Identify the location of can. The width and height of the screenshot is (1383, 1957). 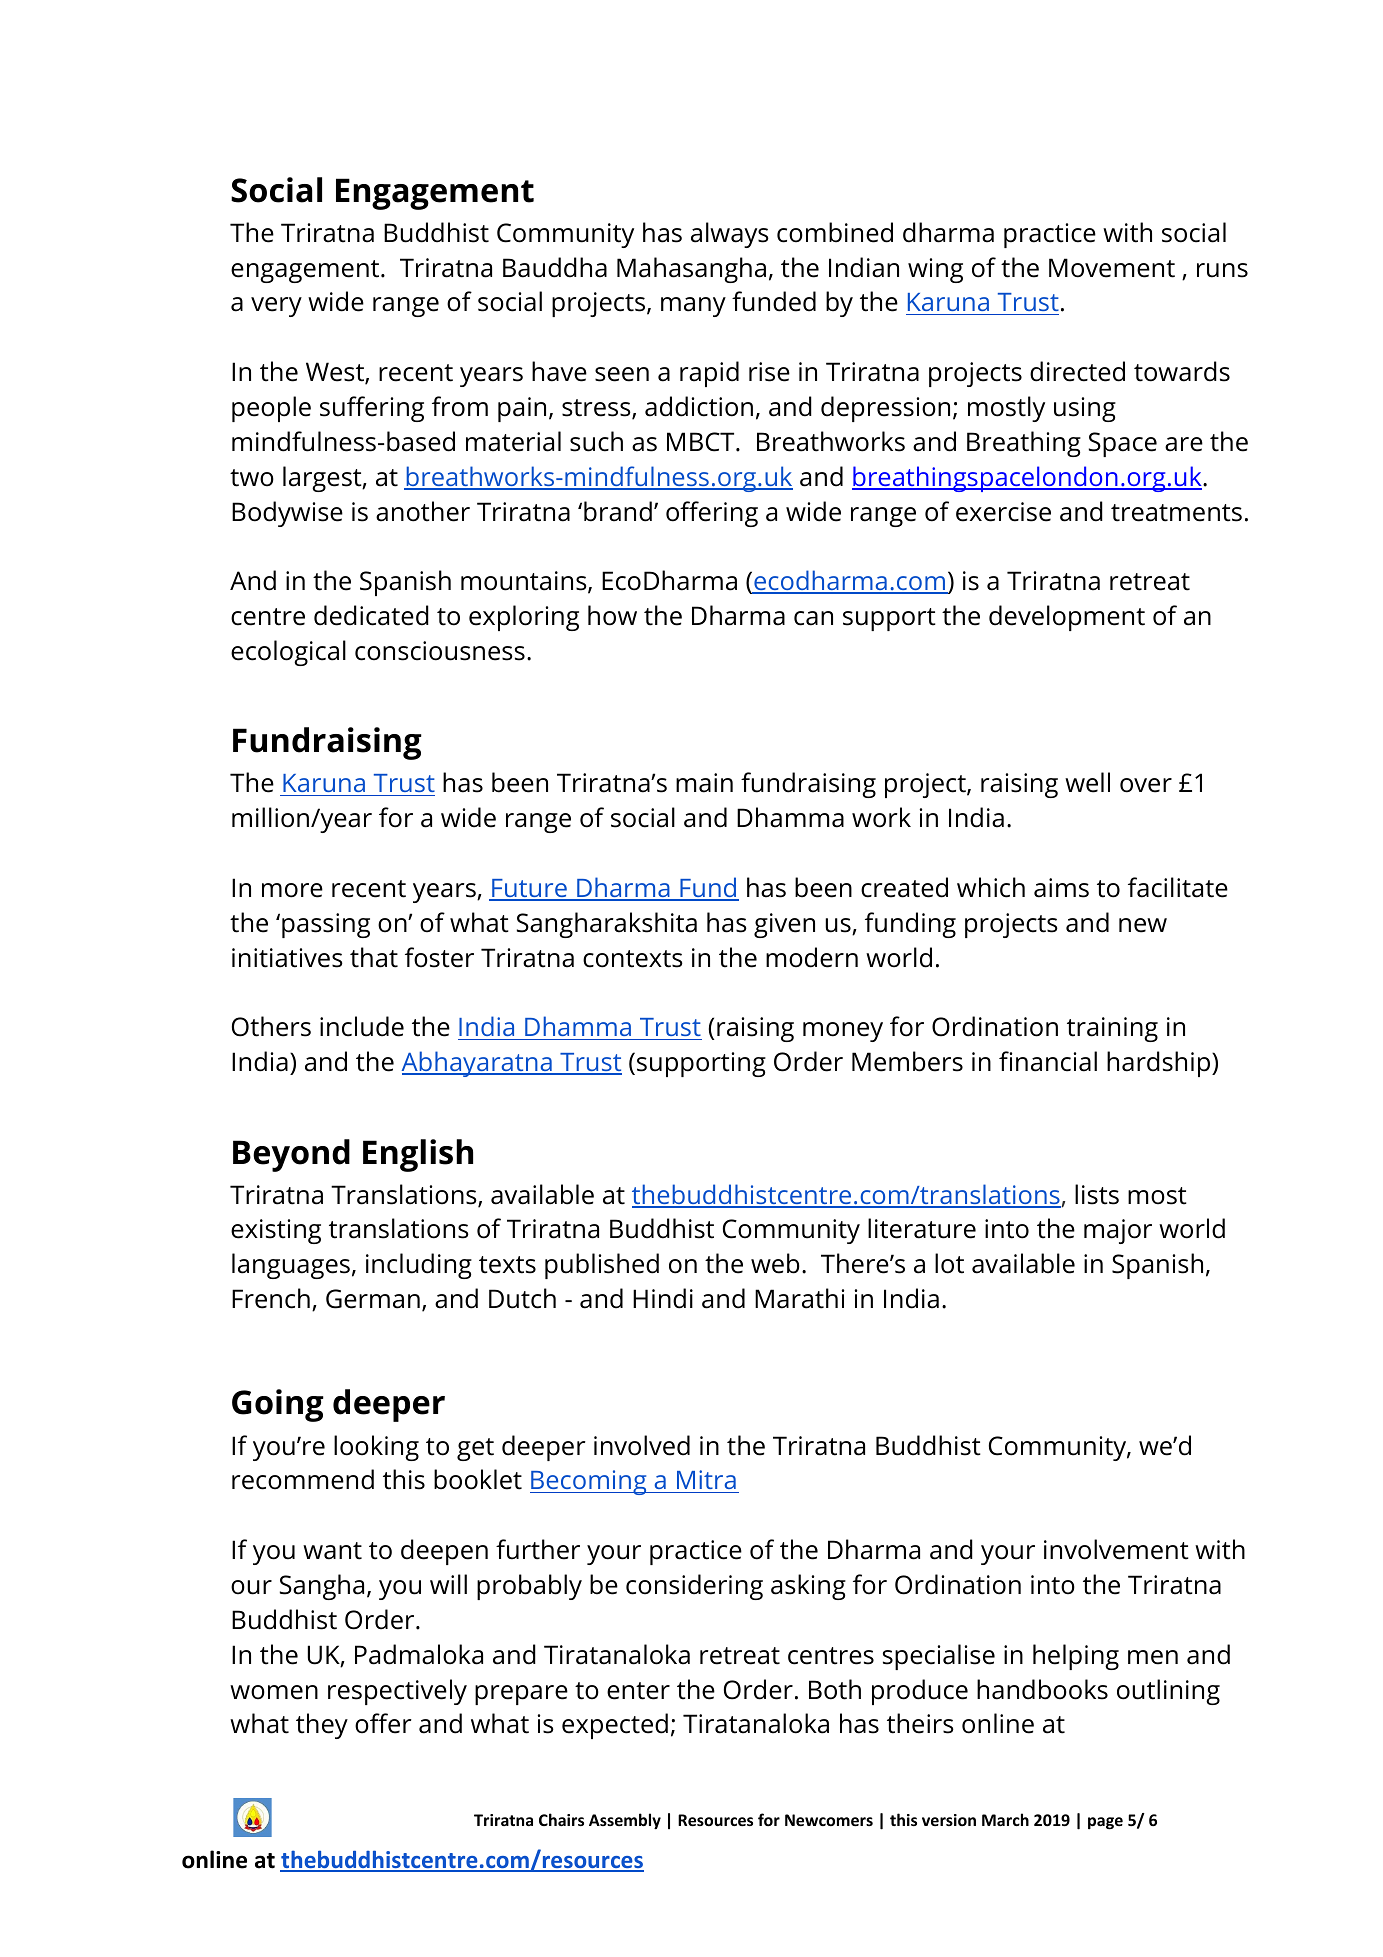
(813, 618).
